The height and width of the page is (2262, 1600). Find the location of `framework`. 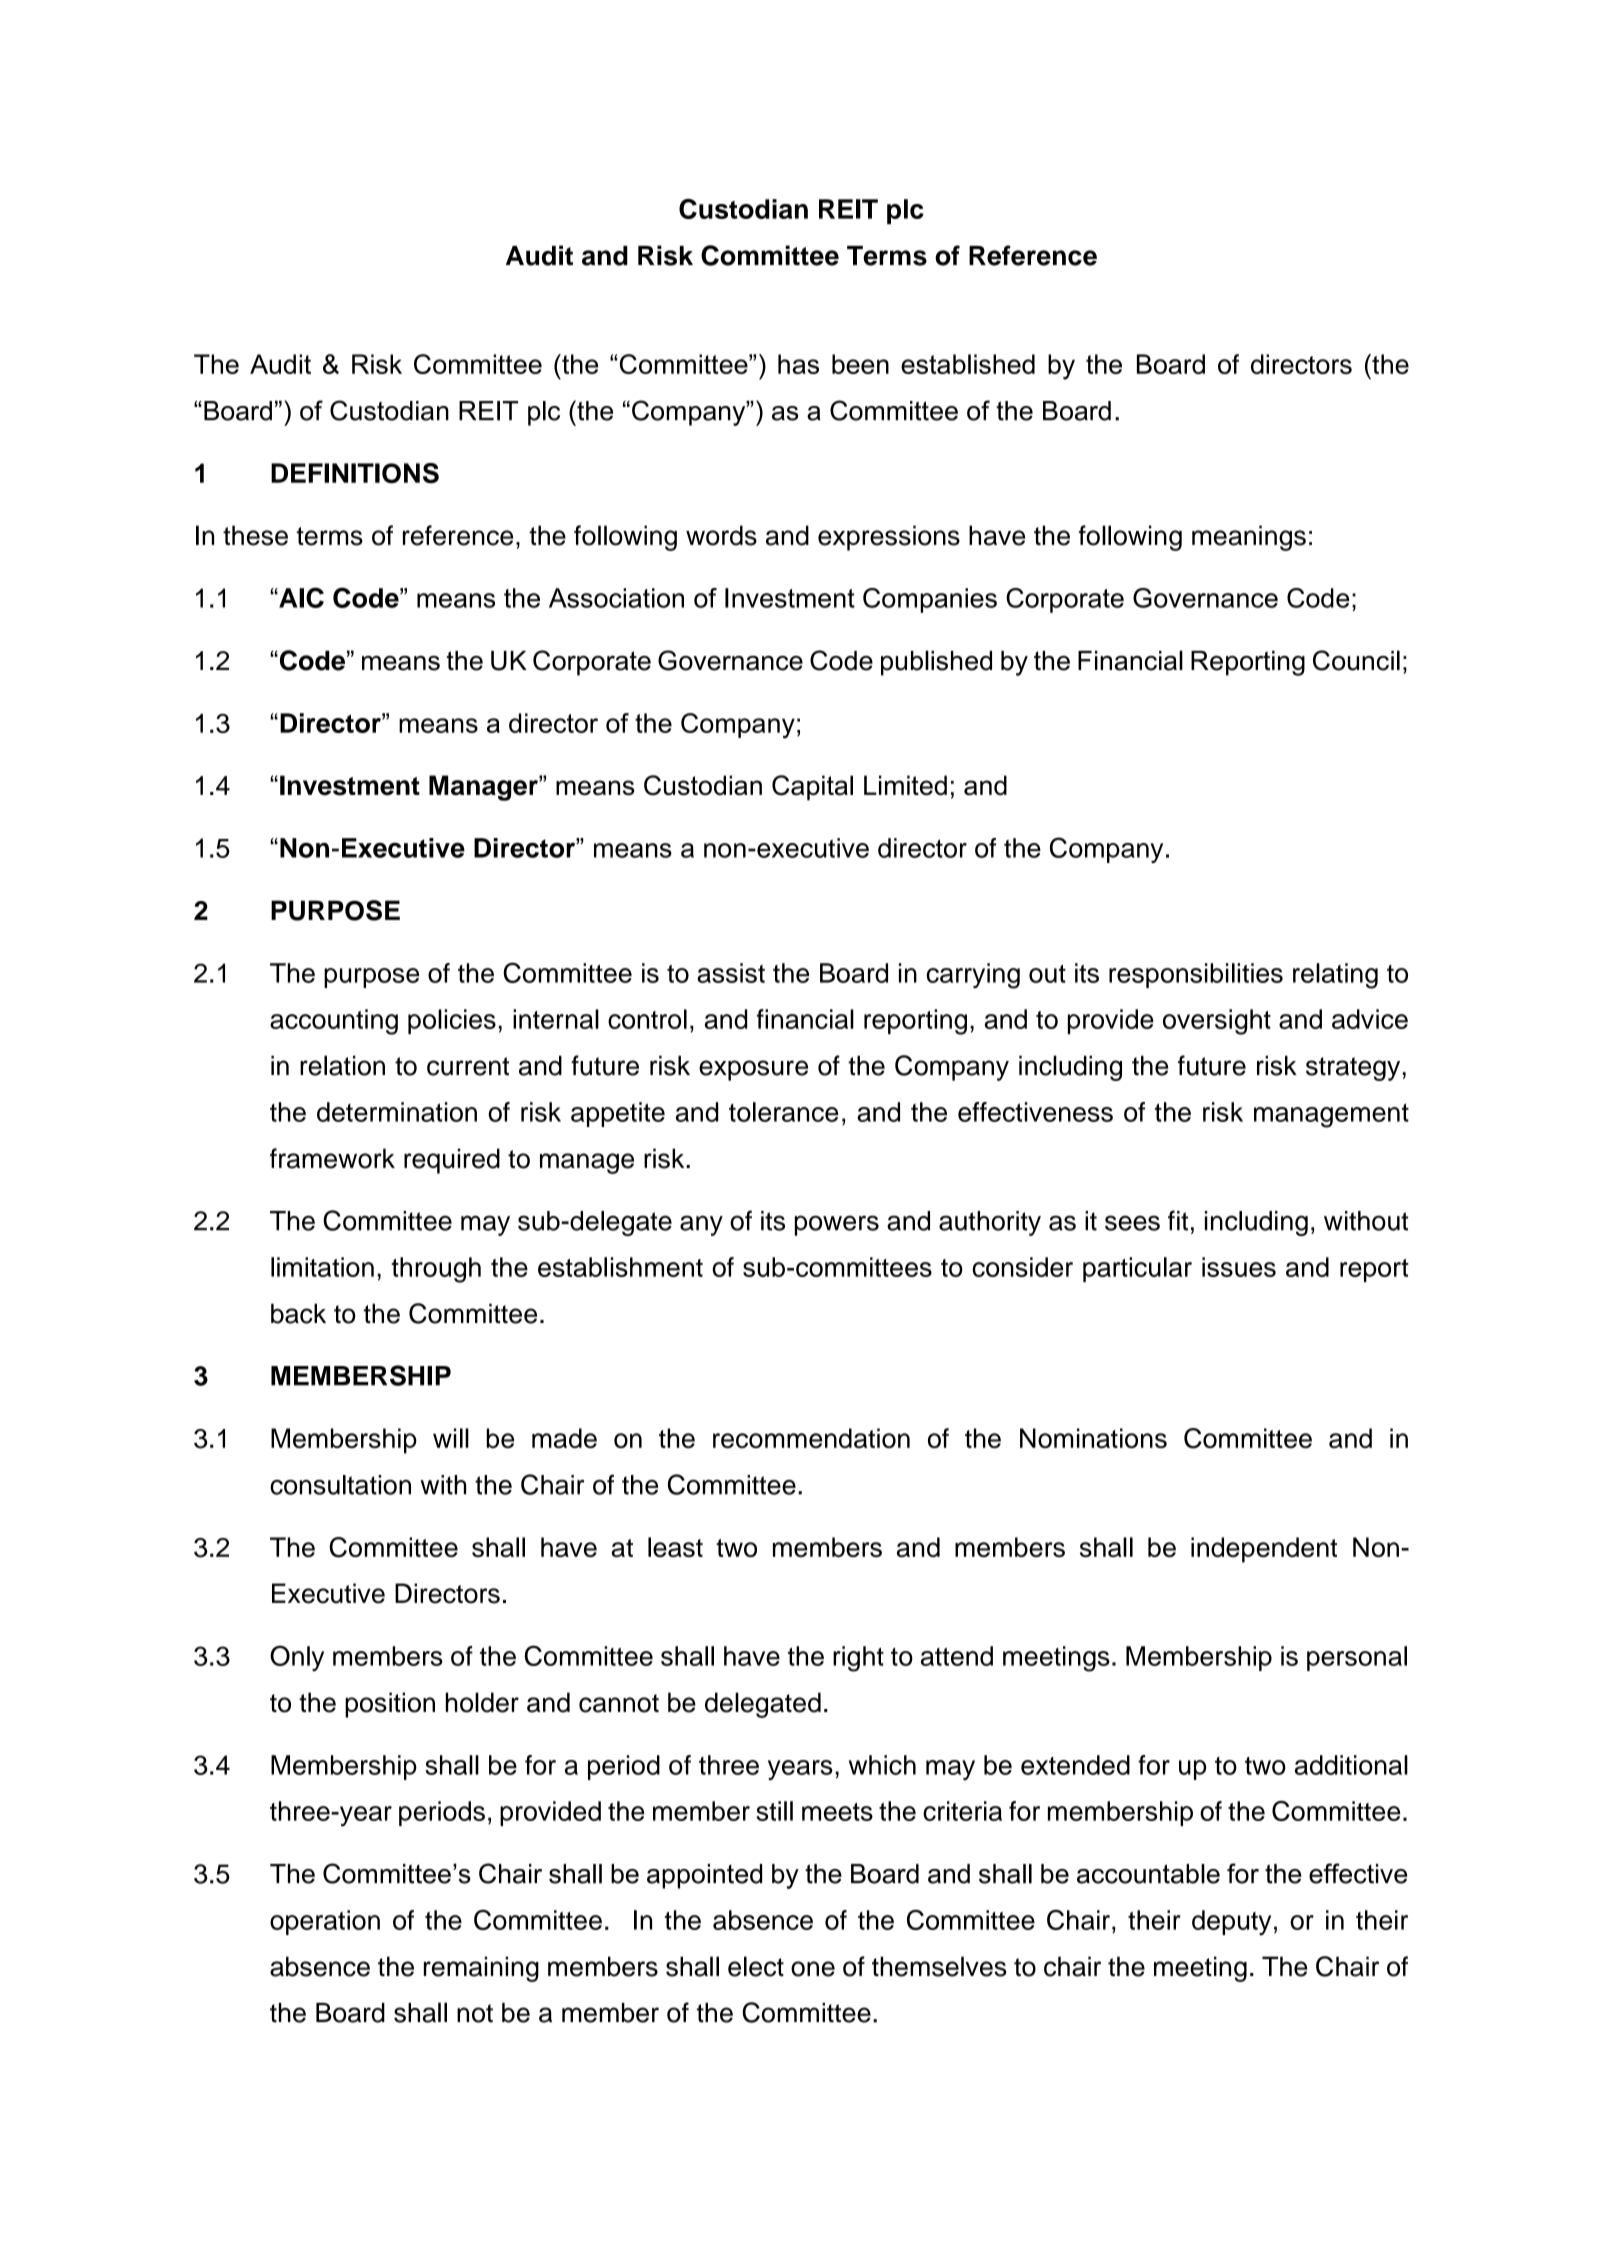

framework is located at coordinates (332, 1158).
